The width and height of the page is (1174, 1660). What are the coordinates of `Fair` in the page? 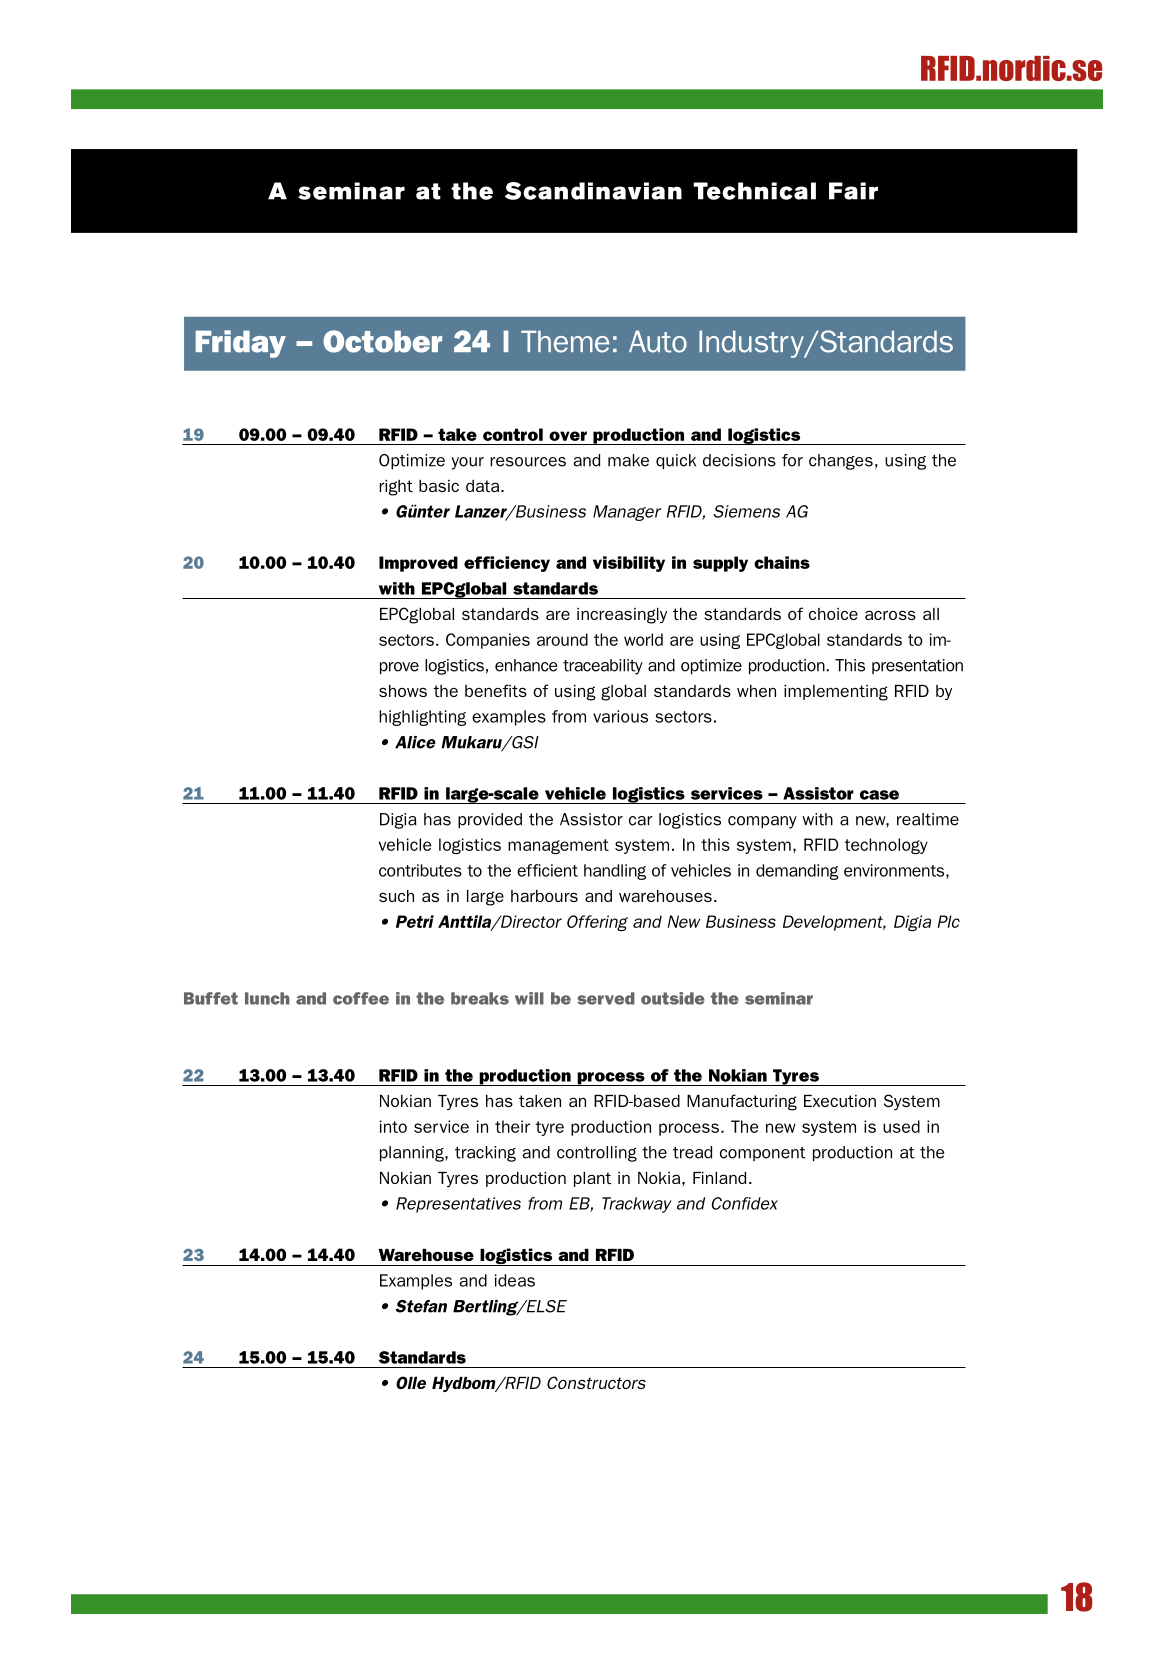 It's located at (853, 191).
